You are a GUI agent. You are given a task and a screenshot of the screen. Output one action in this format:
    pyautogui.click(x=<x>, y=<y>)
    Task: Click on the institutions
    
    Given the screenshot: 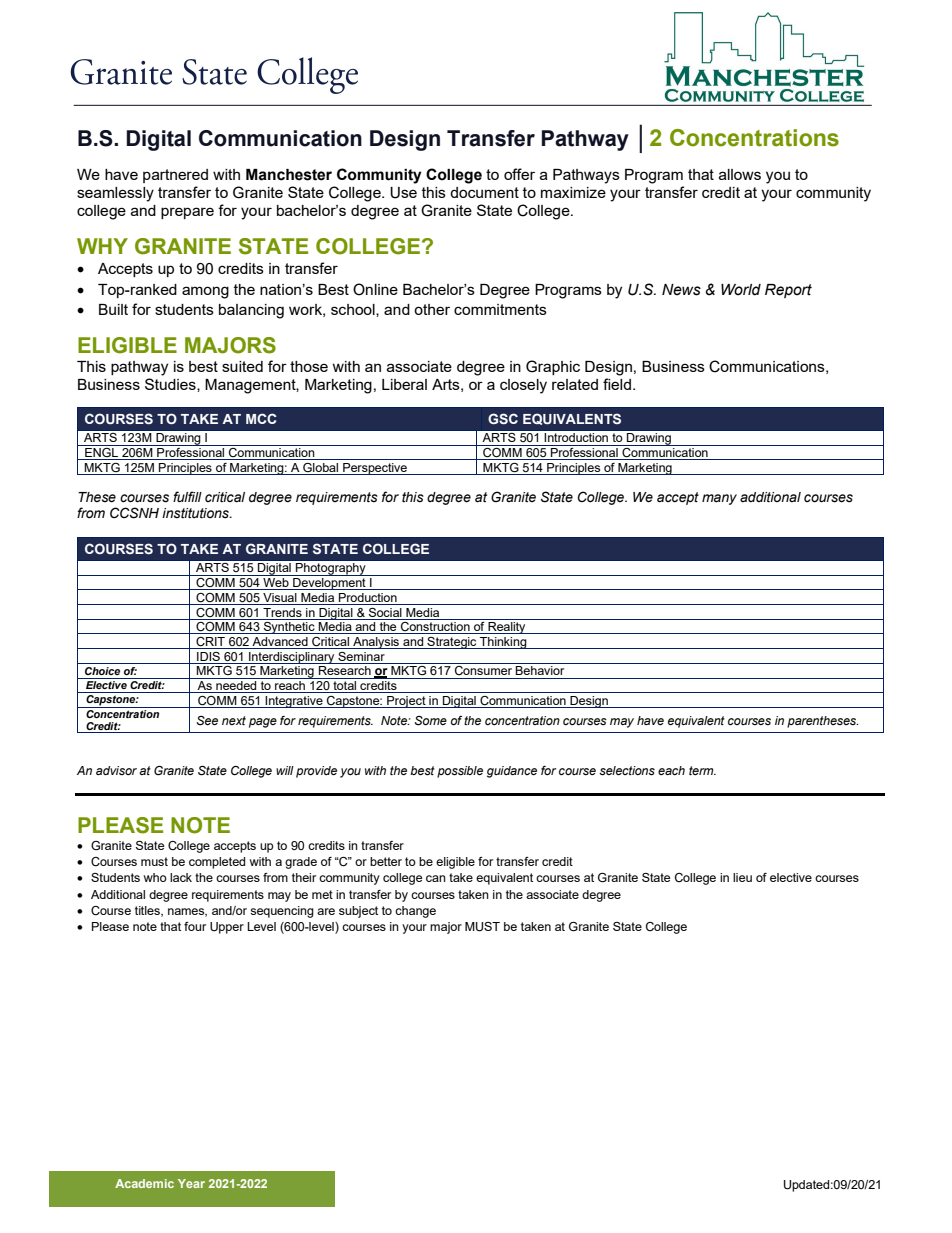 What is the action you would take?
    pyautogui.click(x=196, y=513)
